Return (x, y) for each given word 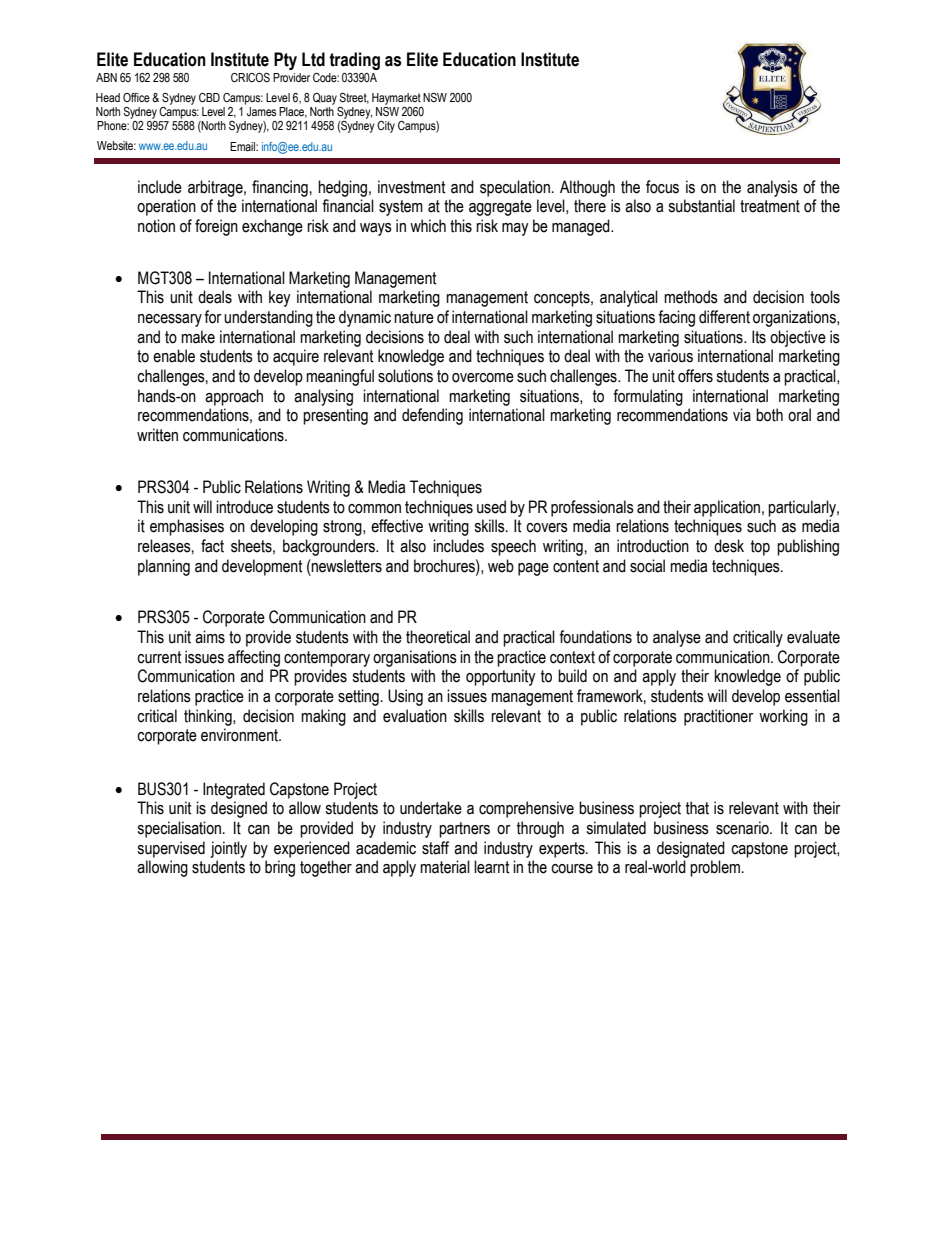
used (491, 507)
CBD (209, 97)
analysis (772, 188)
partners (464, 830)
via (742, 415)
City (386, 127)
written (157, 435)
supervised (171, 849)
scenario (743, 828)
